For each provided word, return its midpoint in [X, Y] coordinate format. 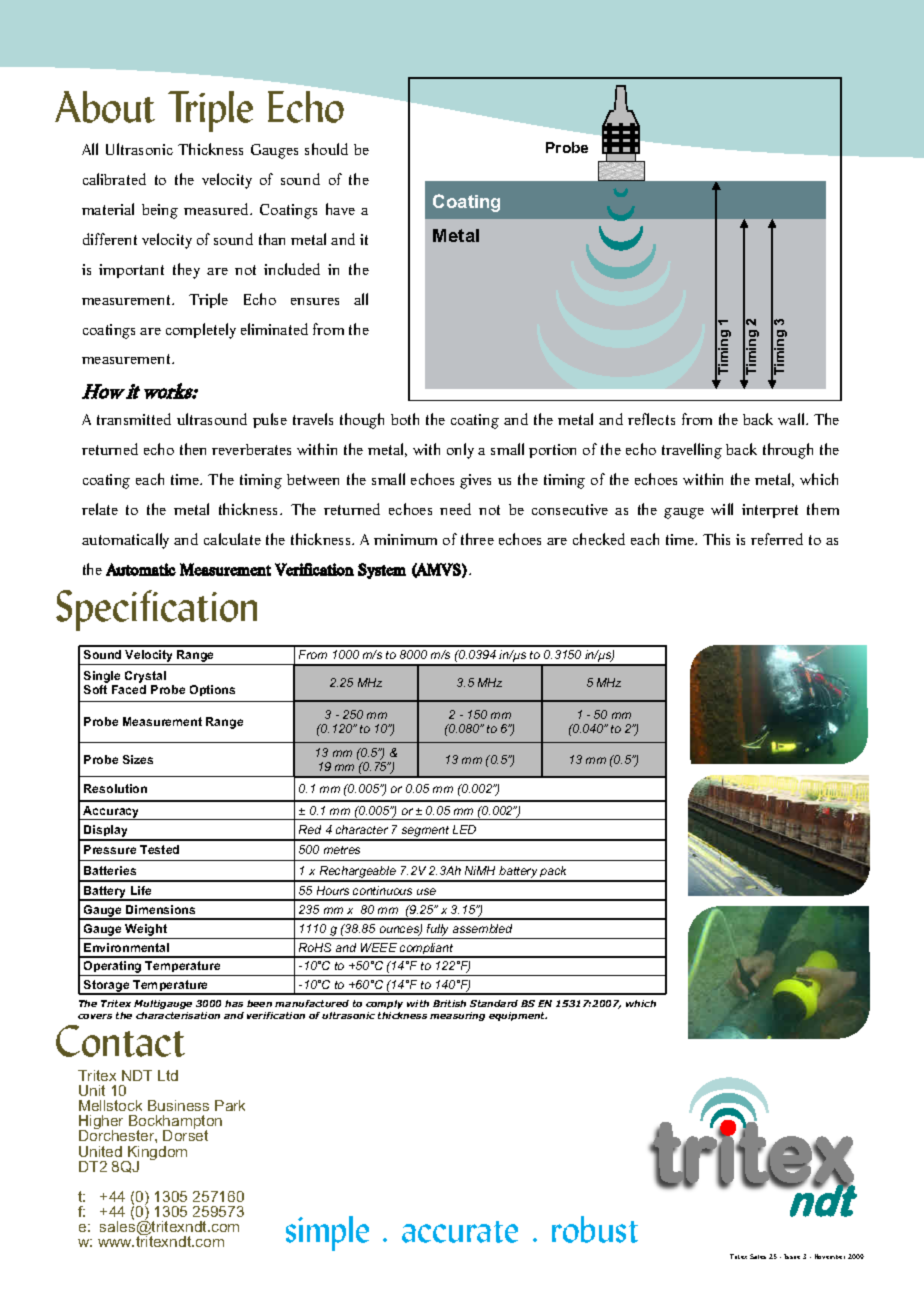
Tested [159, 849]
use [426, 891]
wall [792, 419]
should [326, 149]
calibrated [114, 179]
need [455, 509]
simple [327, 1233]
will [722, 509]
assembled [482, 928]
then [193, 449]
